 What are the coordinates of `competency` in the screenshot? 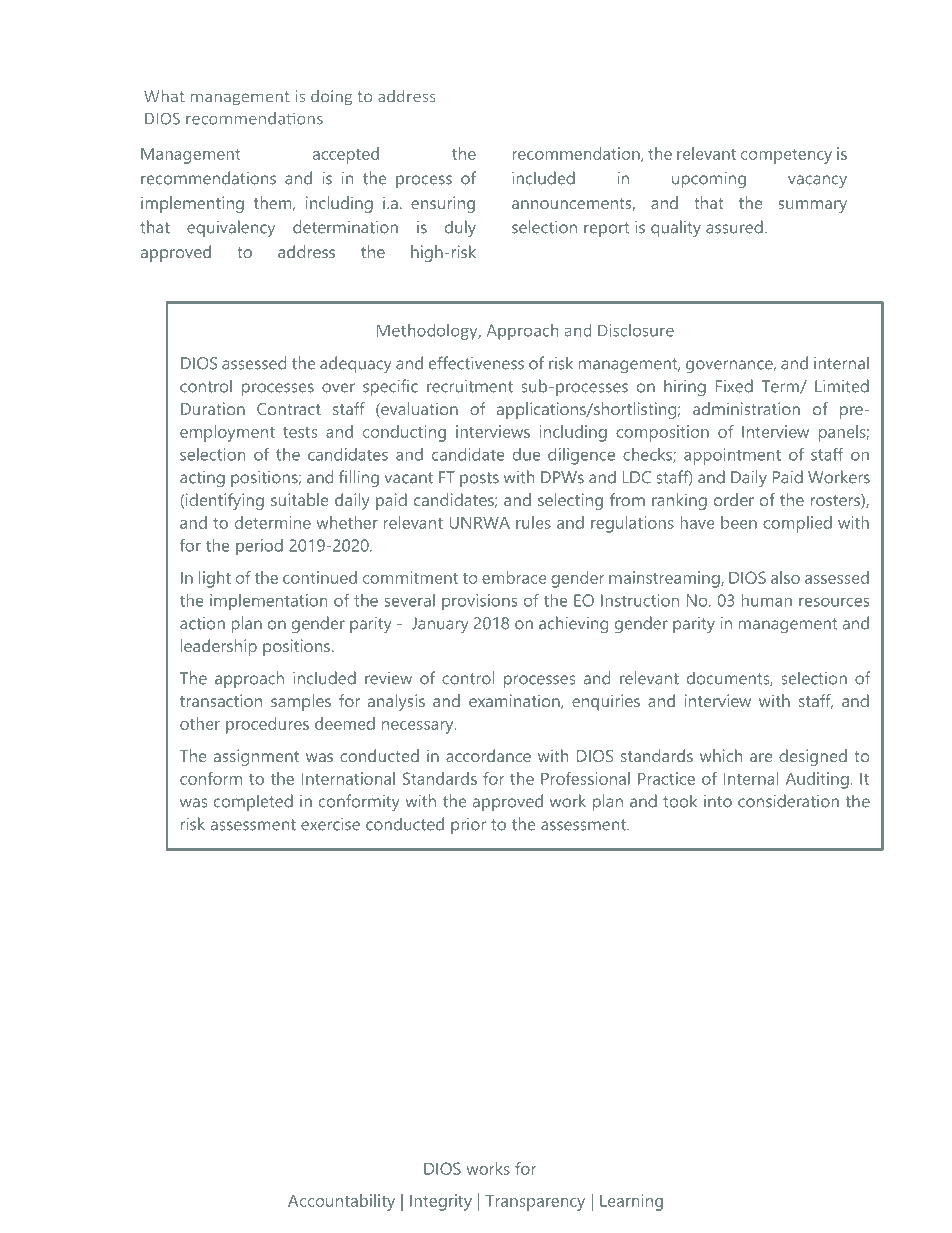 It's located at (786, 156).
